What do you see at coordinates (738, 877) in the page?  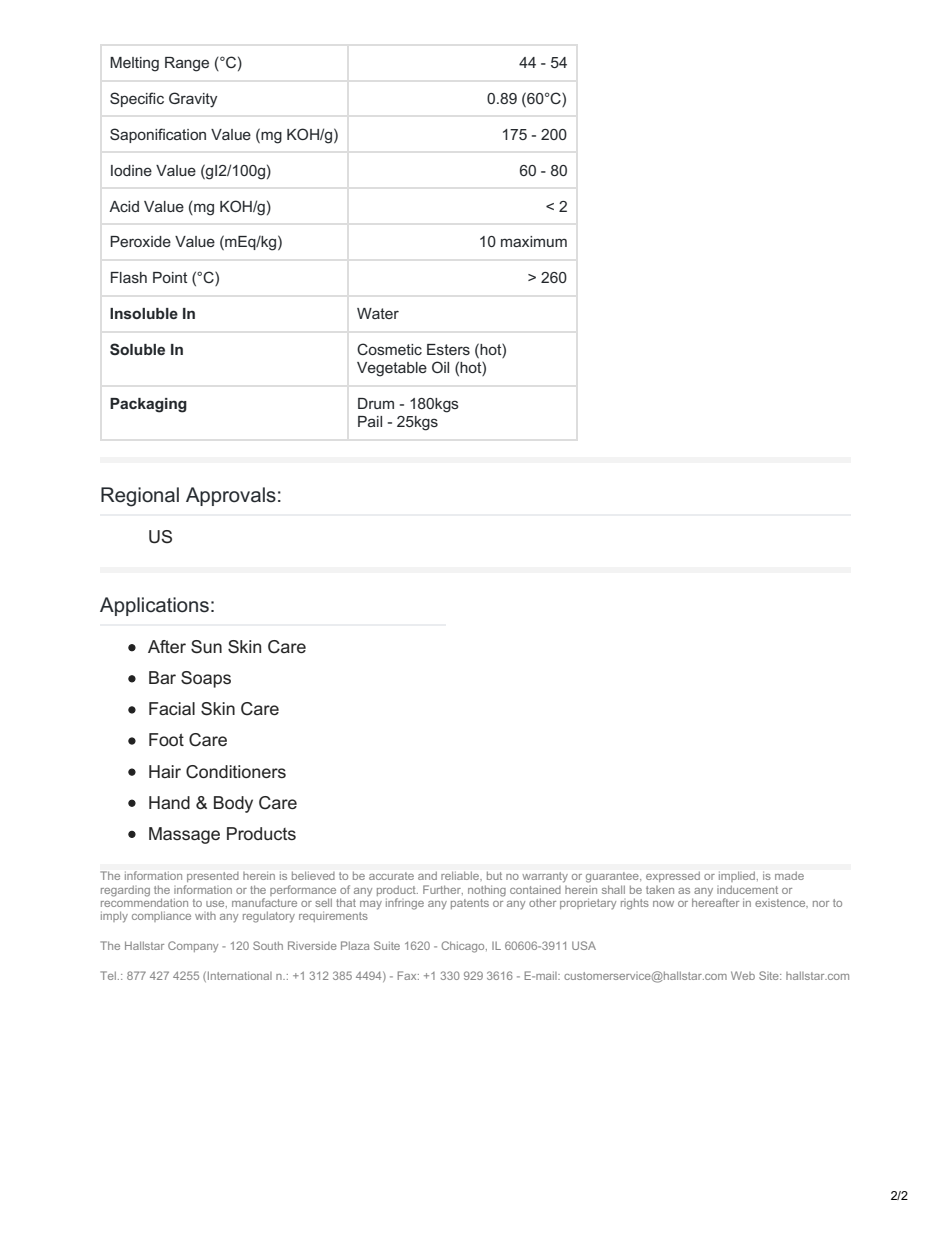 I see `implied` at bounding box center [738, 877].
